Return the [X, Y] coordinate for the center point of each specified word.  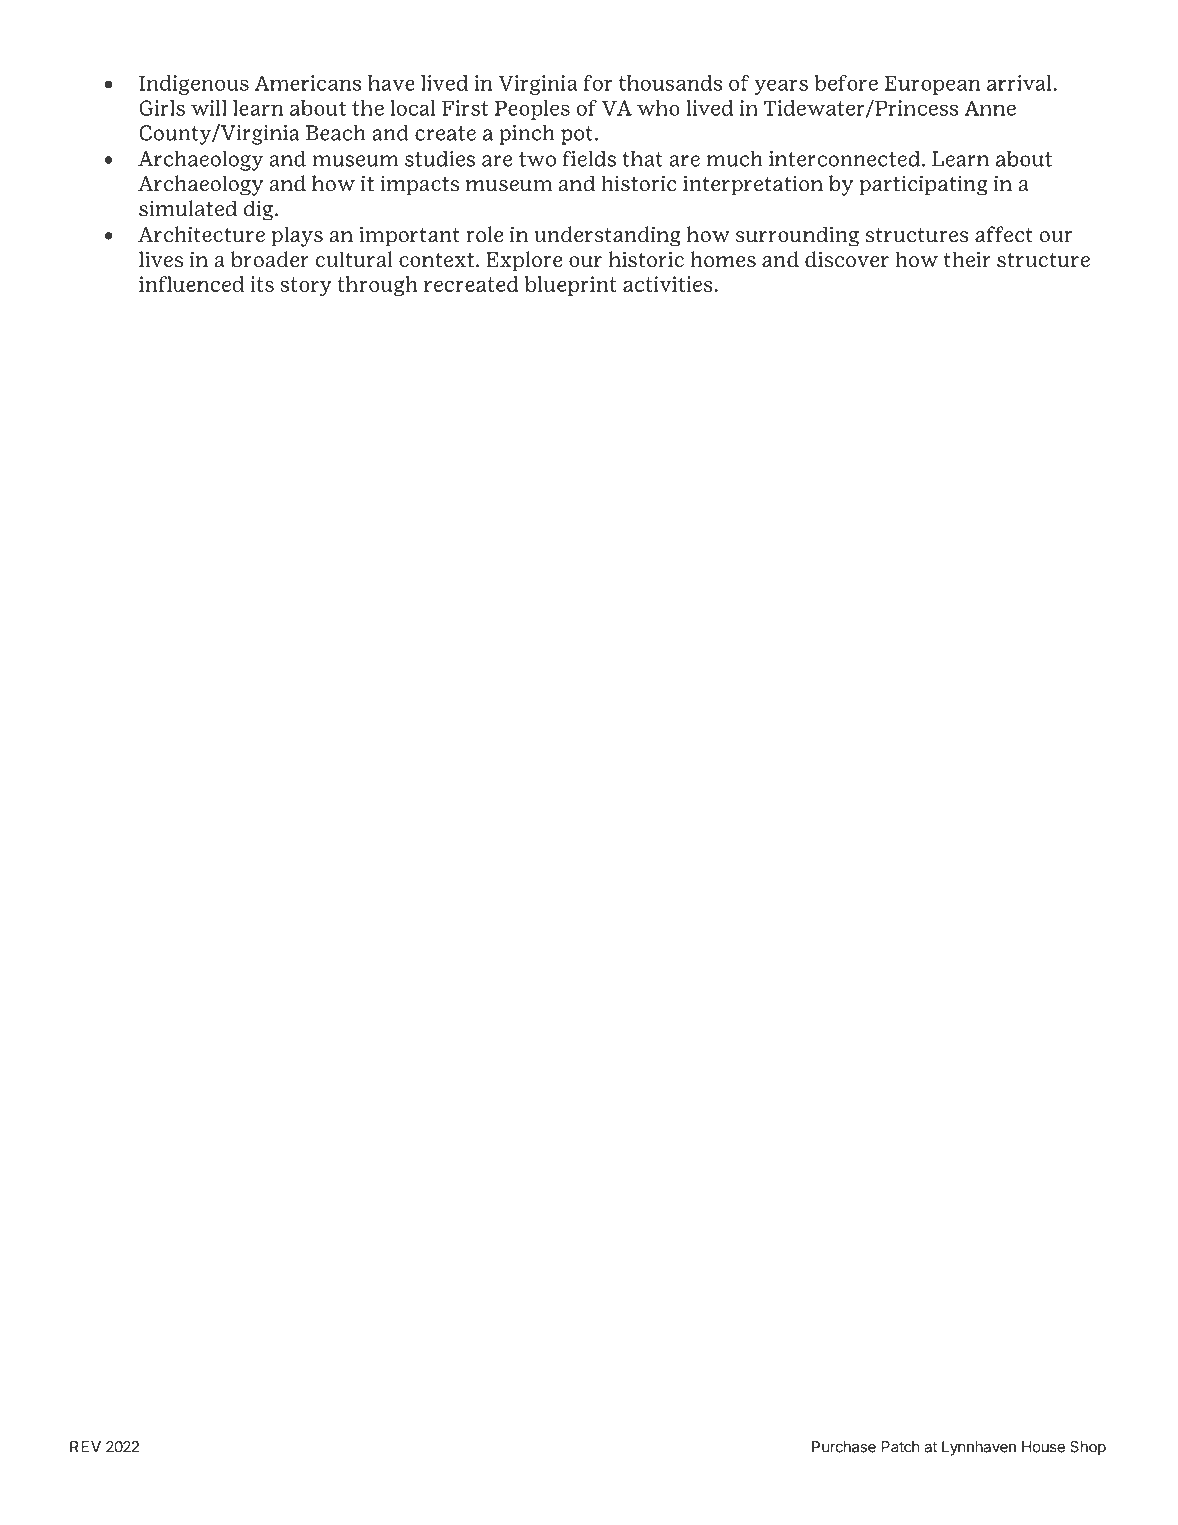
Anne [990, 108]
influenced [191, 284]
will [209, 108]
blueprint [571, 286]
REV [85, 1447]
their [967, 259]
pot [577, 135]
